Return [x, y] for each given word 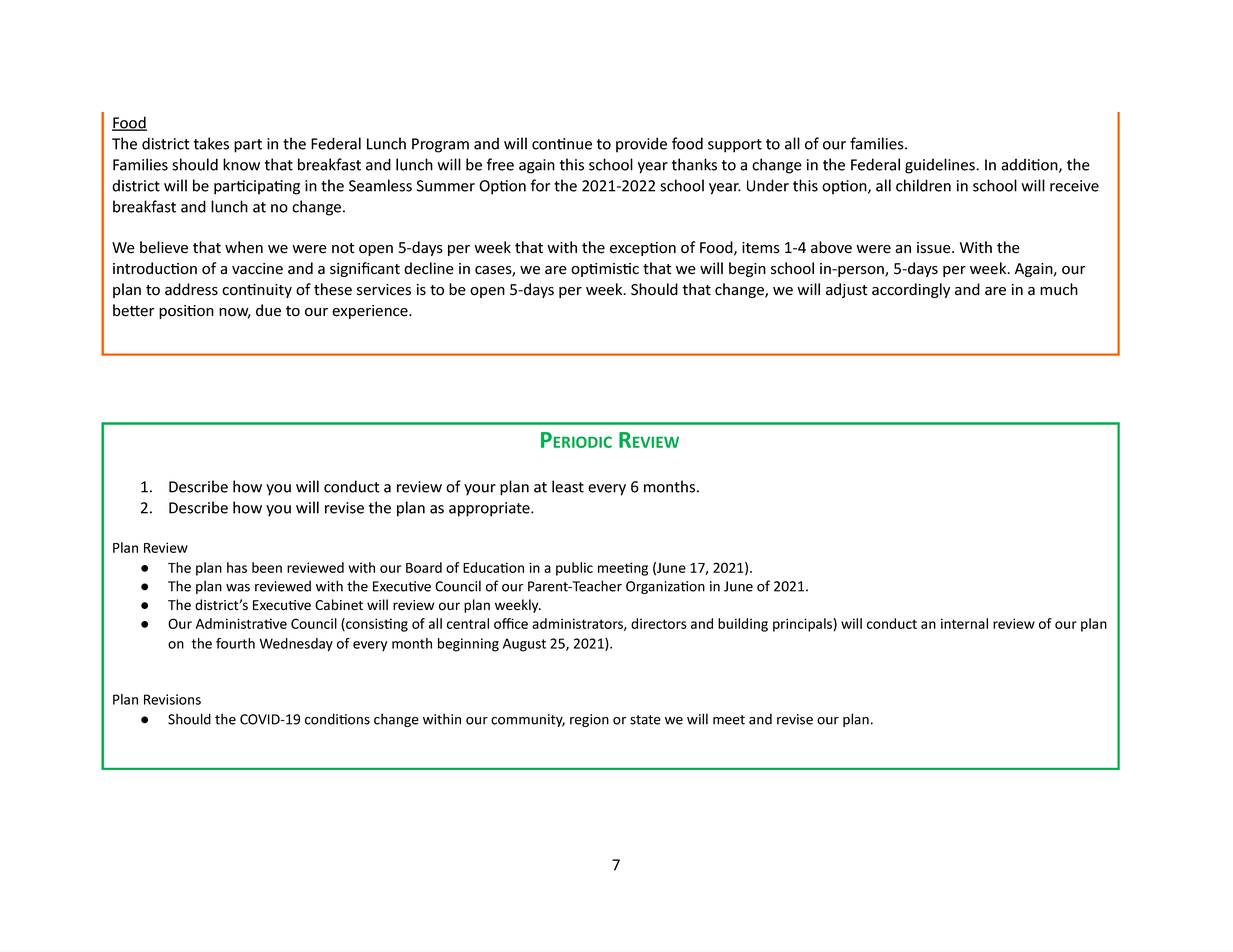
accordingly [911, 290]
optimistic [605, 270]
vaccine [257, 269]
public [574, 569]
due [268, 310]
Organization [665, 587]
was [238, 588]
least [568, 486]
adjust [847, 290]
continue [562, 144]
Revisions [172, 699]
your [480, 490]
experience [371, 312]
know [241, 164]
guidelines [941, 166]
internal [964, 623]
